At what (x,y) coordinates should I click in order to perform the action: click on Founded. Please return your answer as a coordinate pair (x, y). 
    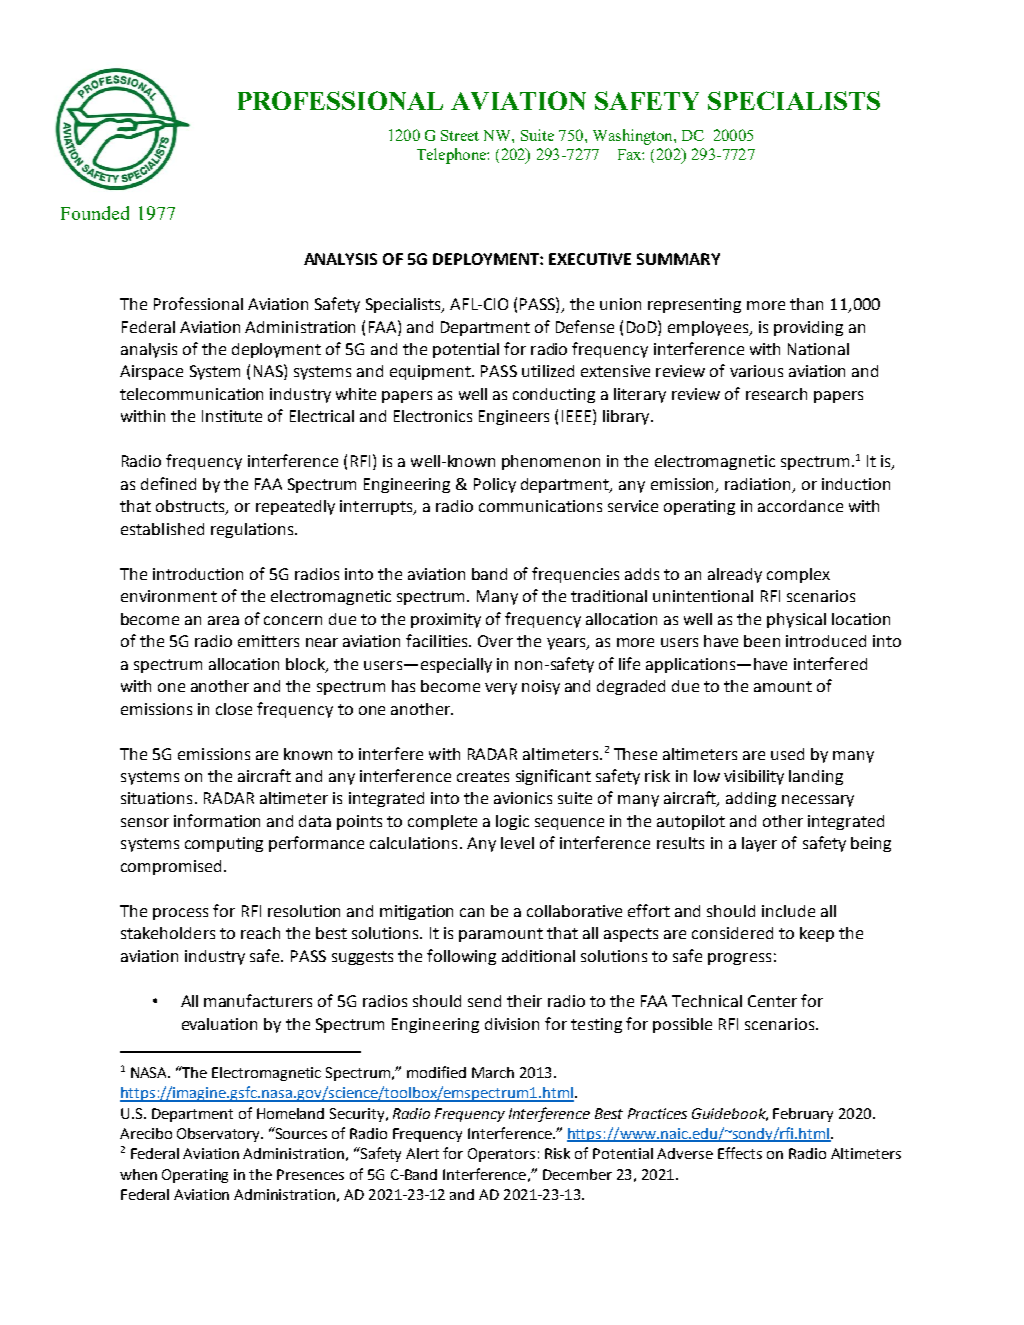
    Looking at the image, I should click on (95, 213).
